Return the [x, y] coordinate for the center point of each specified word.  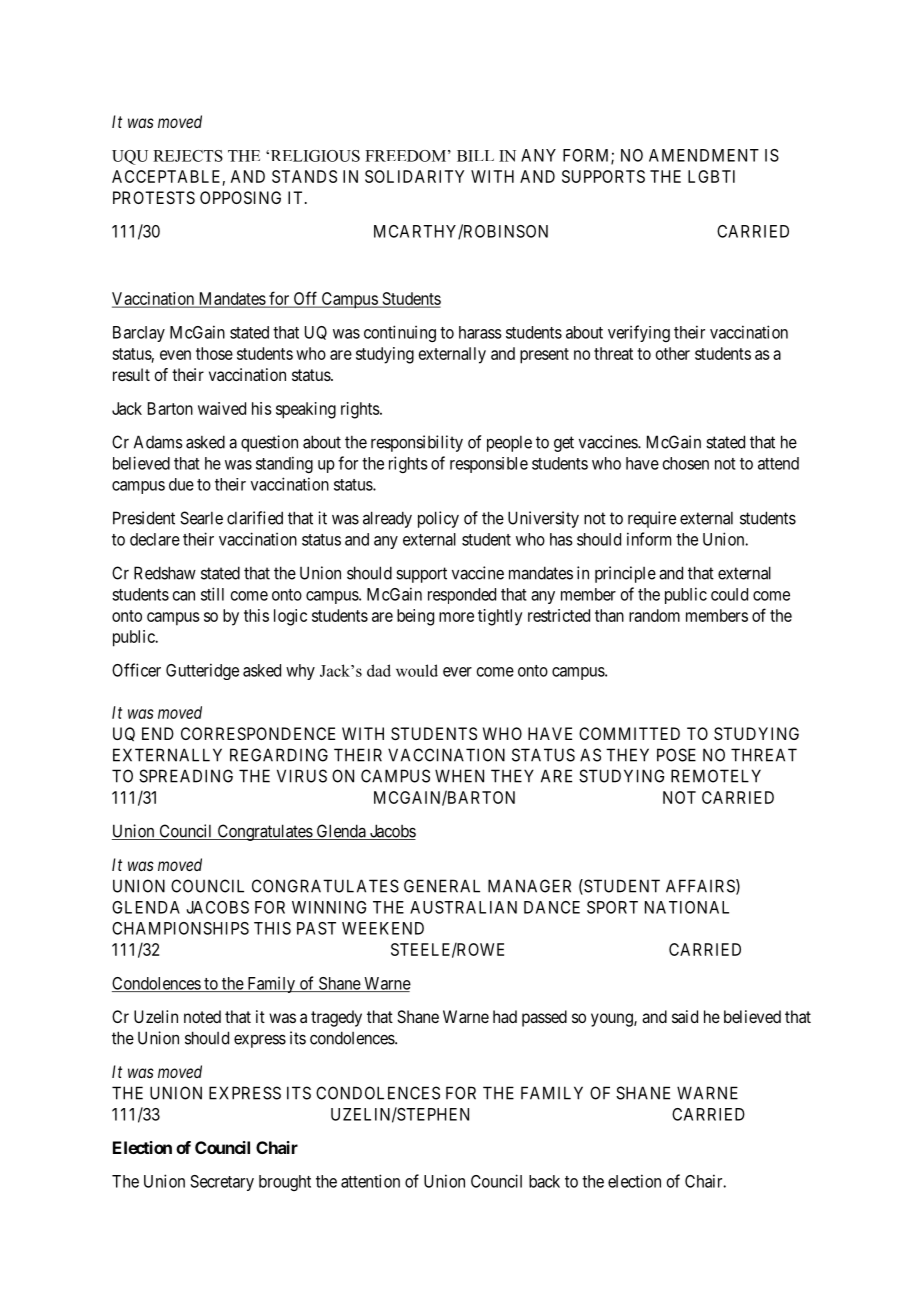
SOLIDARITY [414, 176]
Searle [201, 518]
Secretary [222, 1183]
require [652, 519]
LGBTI [711, 176]
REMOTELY [716, 776]
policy [438, 519]
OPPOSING [240, 197]
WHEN [459, 776]
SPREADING [186, 776]
